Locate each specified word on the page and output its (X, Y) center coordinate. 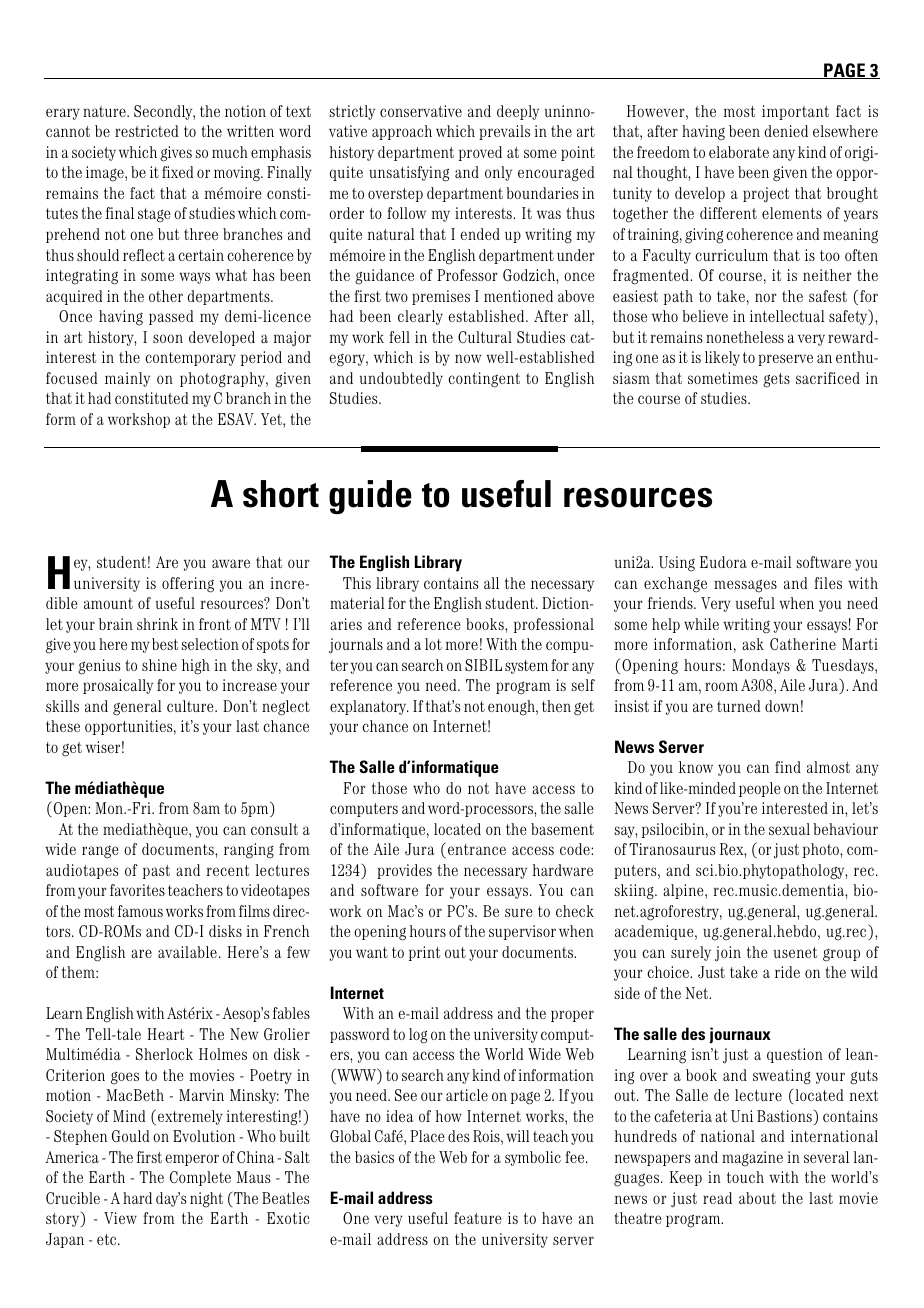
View (120, 1218)
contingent (484, 380)
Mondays (761, 666)
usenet (795, 952)
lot (433, 644)
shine (159, 665)
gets (776, 380)
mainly (127, 379)
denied (786, 131)
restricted (146, 131)
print (424, 953)
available (187, 952)
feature (477, 1218)
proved (480, 153)
